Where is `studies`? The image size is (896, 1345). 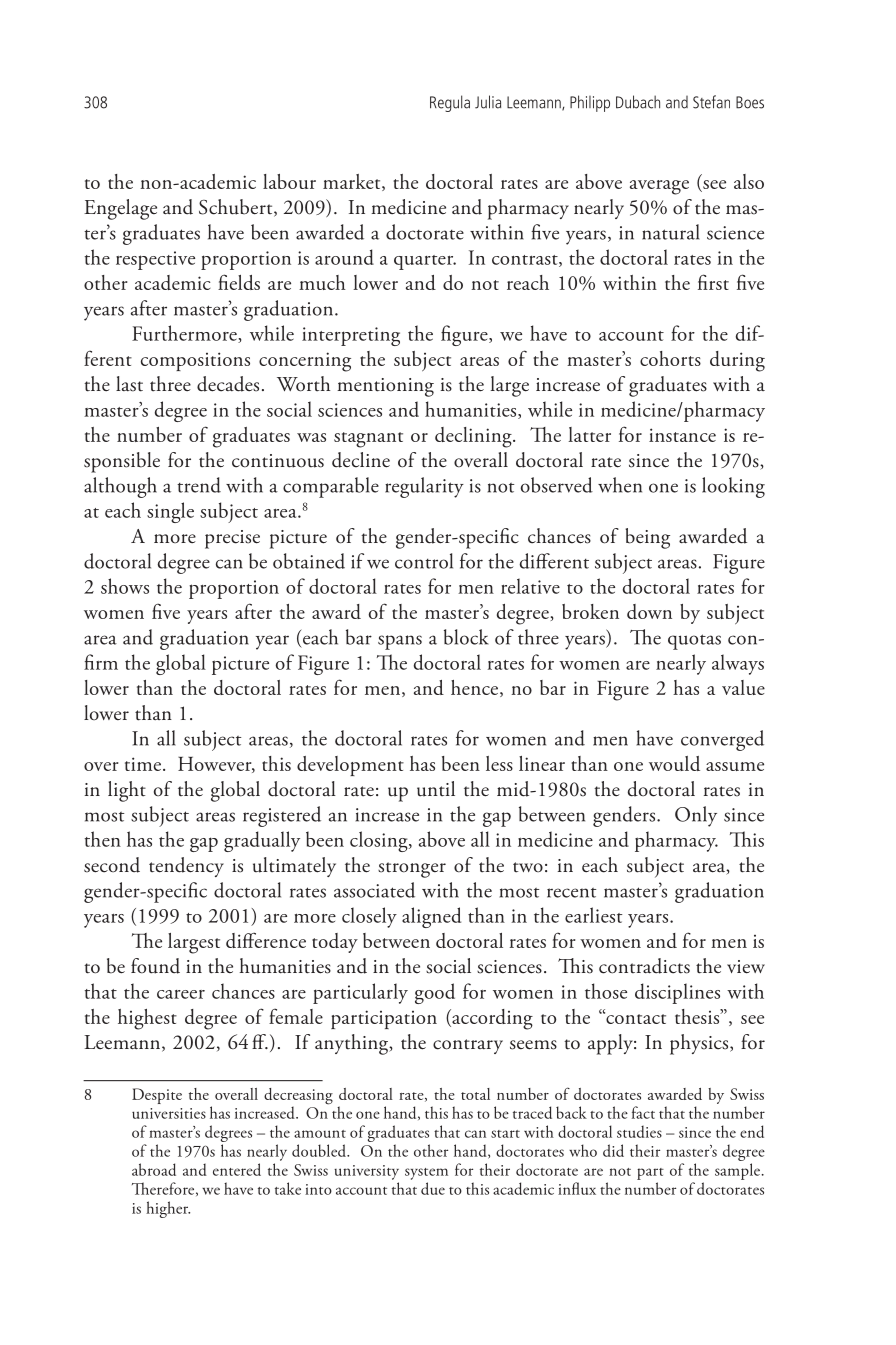
studies is located at coordinates (639, 1131).
